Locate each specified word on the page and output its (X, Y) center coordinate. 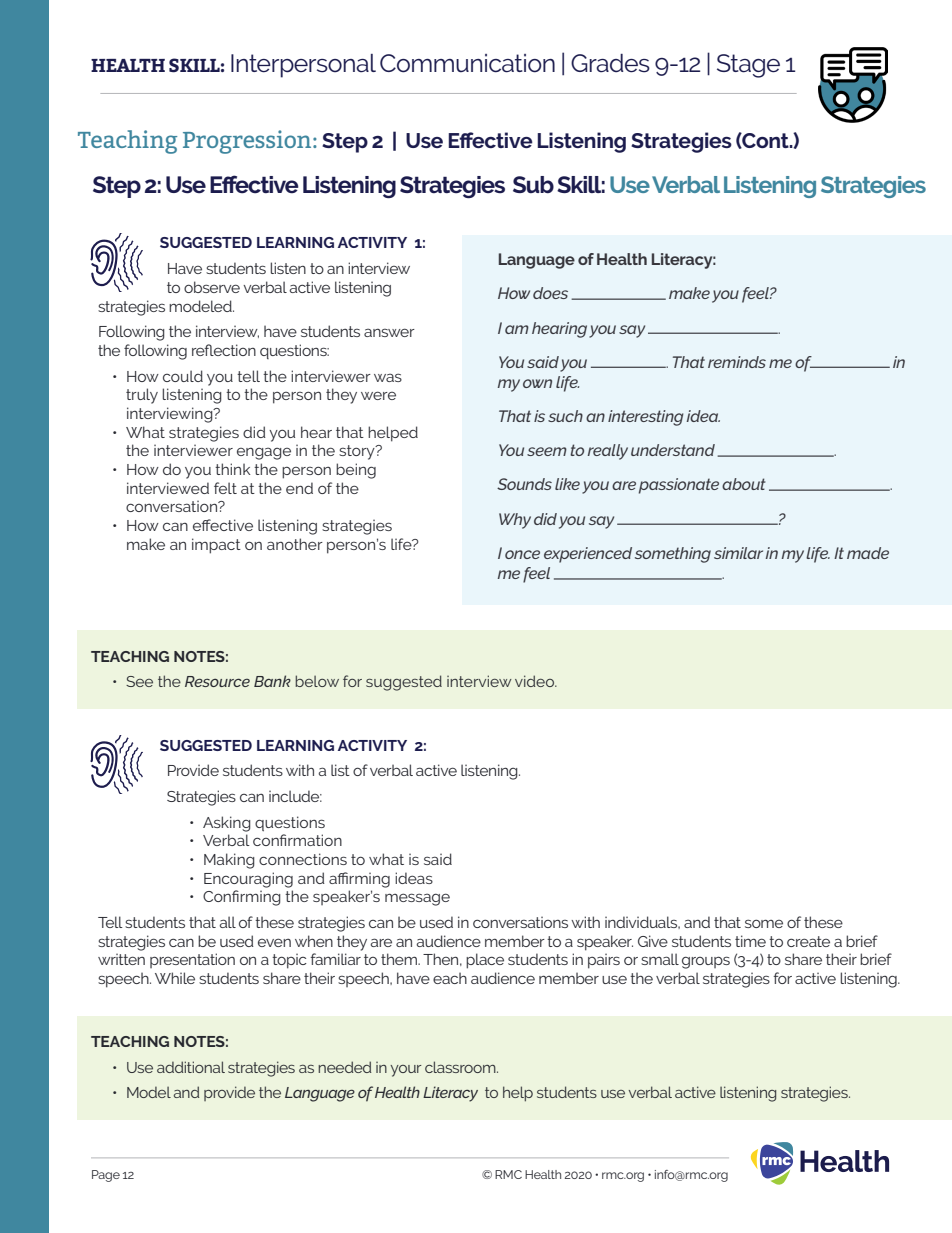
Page (106, 1176)
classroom (461, 1067)
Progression (248, 142)
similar (738, 553)
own (537, 383)
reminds (737, 362)
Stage (748, 66)
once (522, 554)
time (750, 941)
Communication (467, 63)
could (183, 376)
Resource (217, 681)
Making (229, 861)
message (417, 899)
